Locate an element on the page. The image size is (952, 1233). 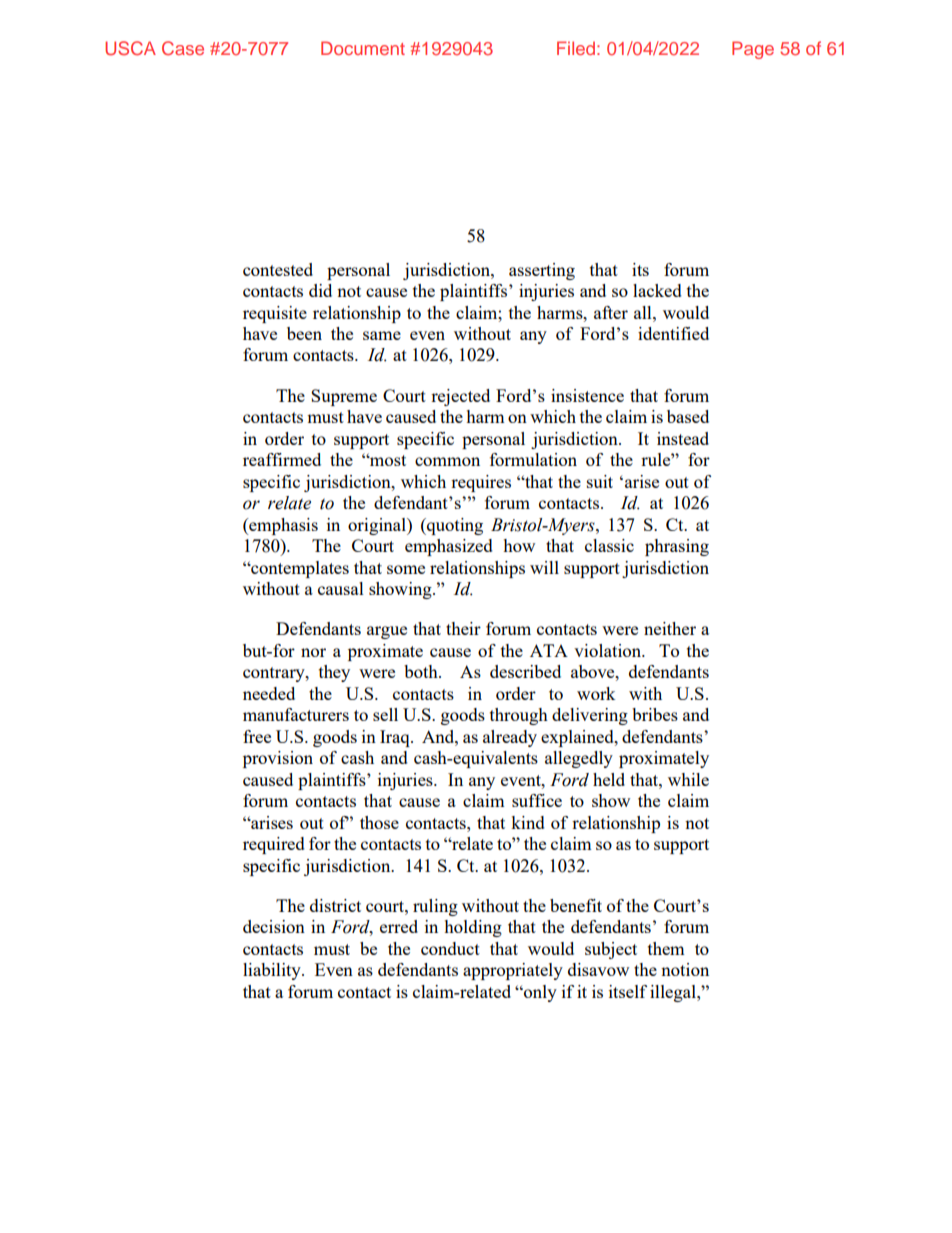
lacked is located at coordinates (657, 290).
